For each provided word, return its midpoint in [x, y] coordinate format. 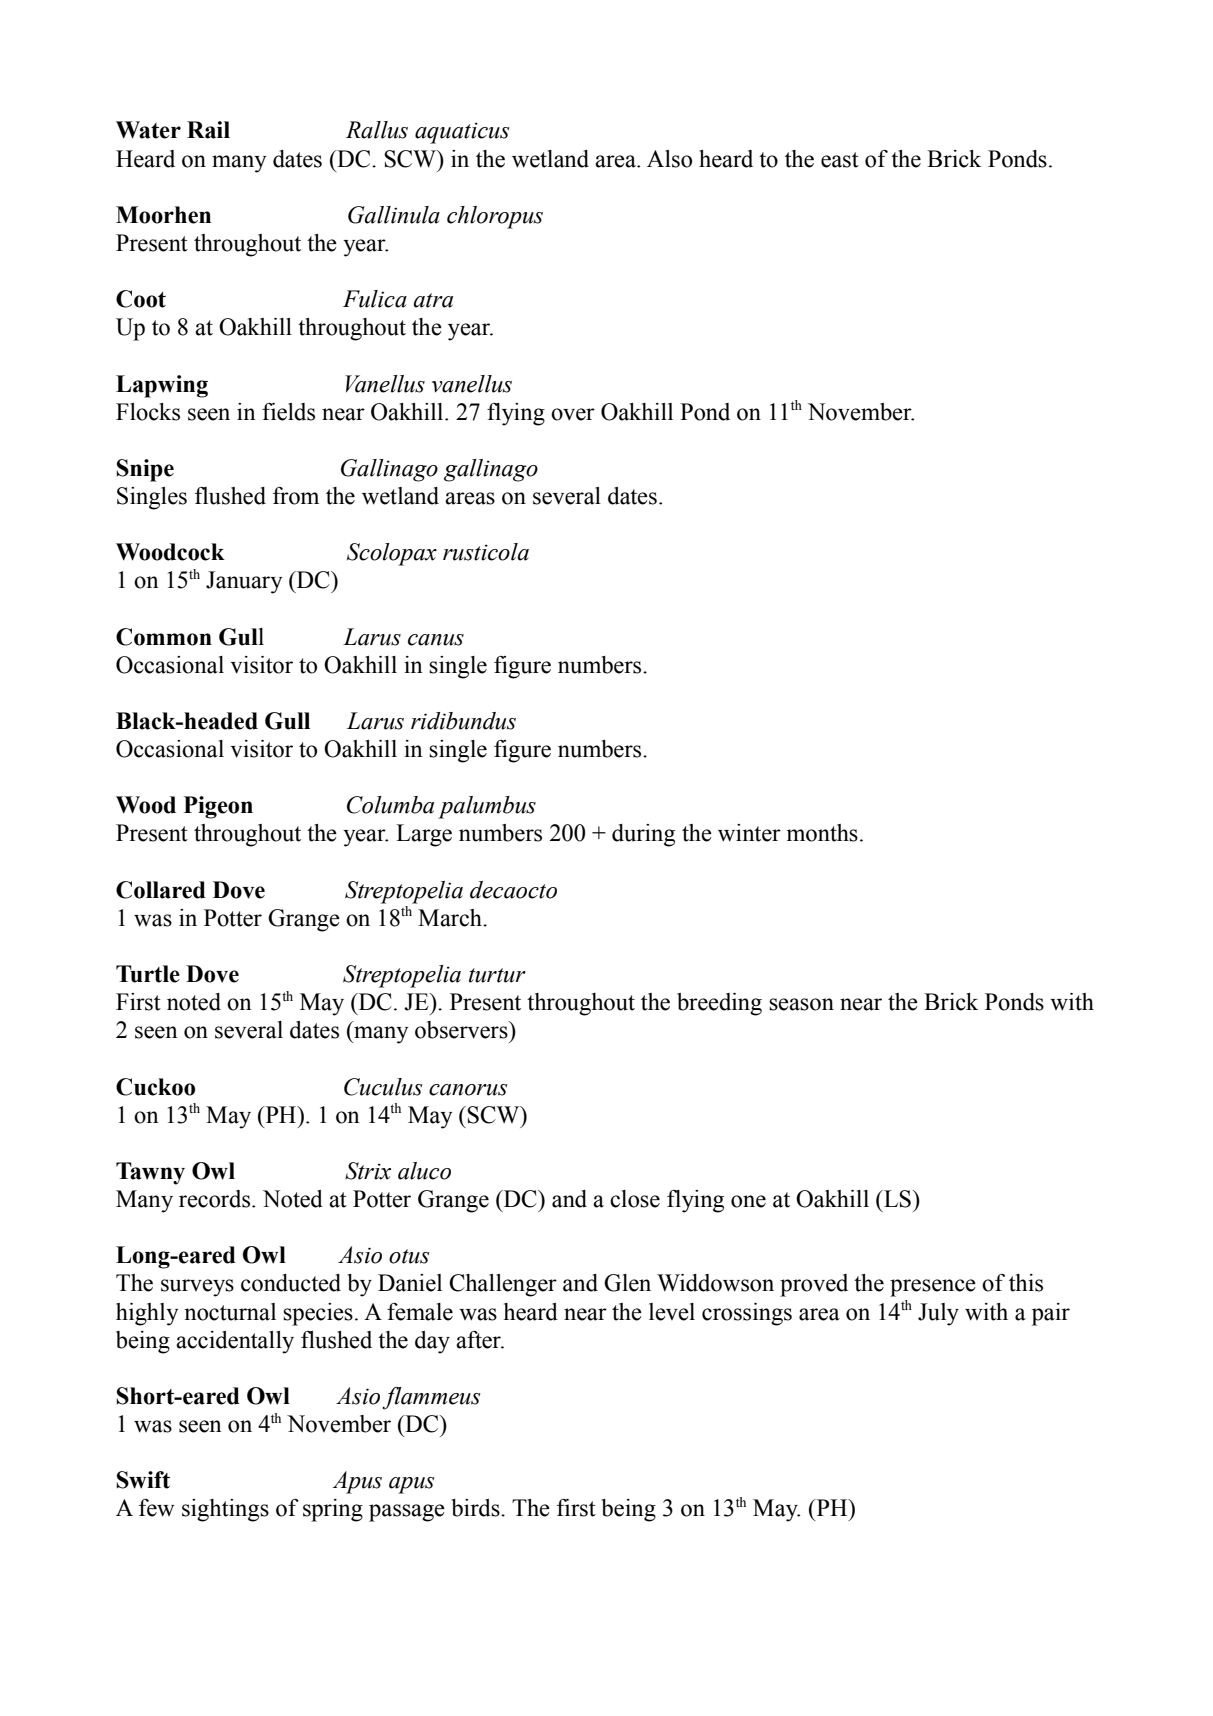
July [938, 1314]
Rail [208, 130]
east [840, 160]
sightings [225, 1510]
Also [669, 159]
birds [477, 1508]
